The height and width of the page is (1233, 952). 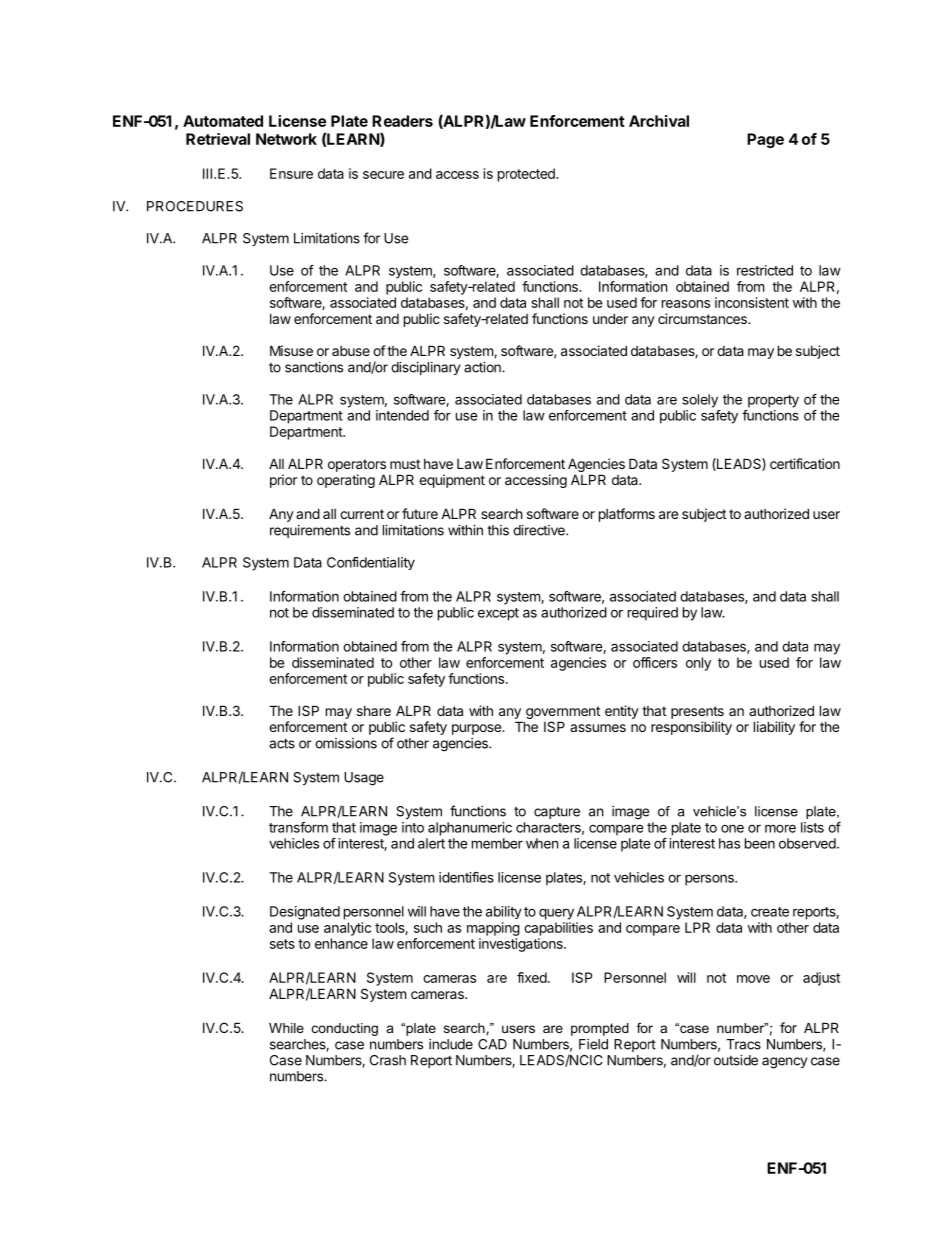 What do you see at coordinates (286, 139) in the page?
I see `Network` at bounding box center [286, 139].
